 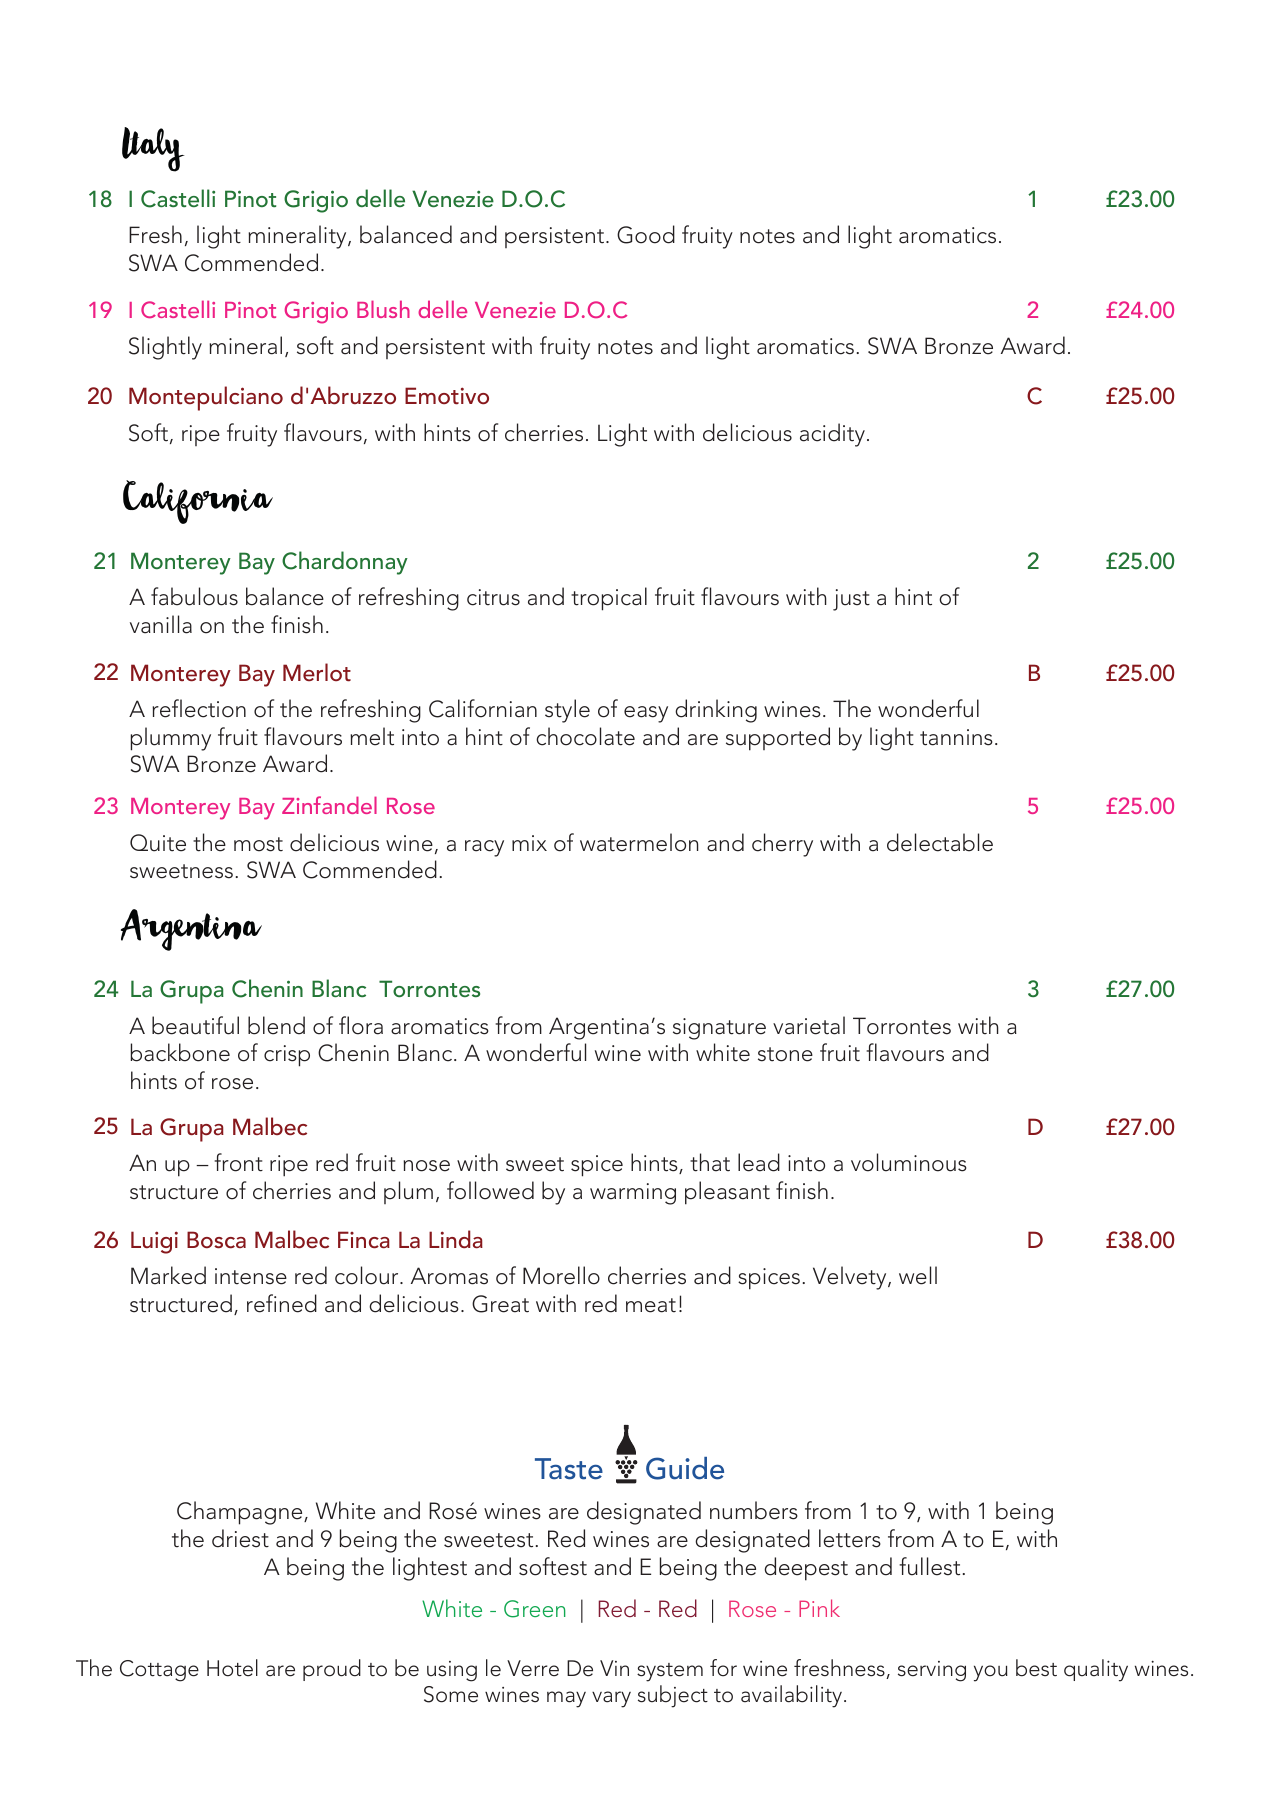 I want to click on you, so click(x=991, y=1673).
